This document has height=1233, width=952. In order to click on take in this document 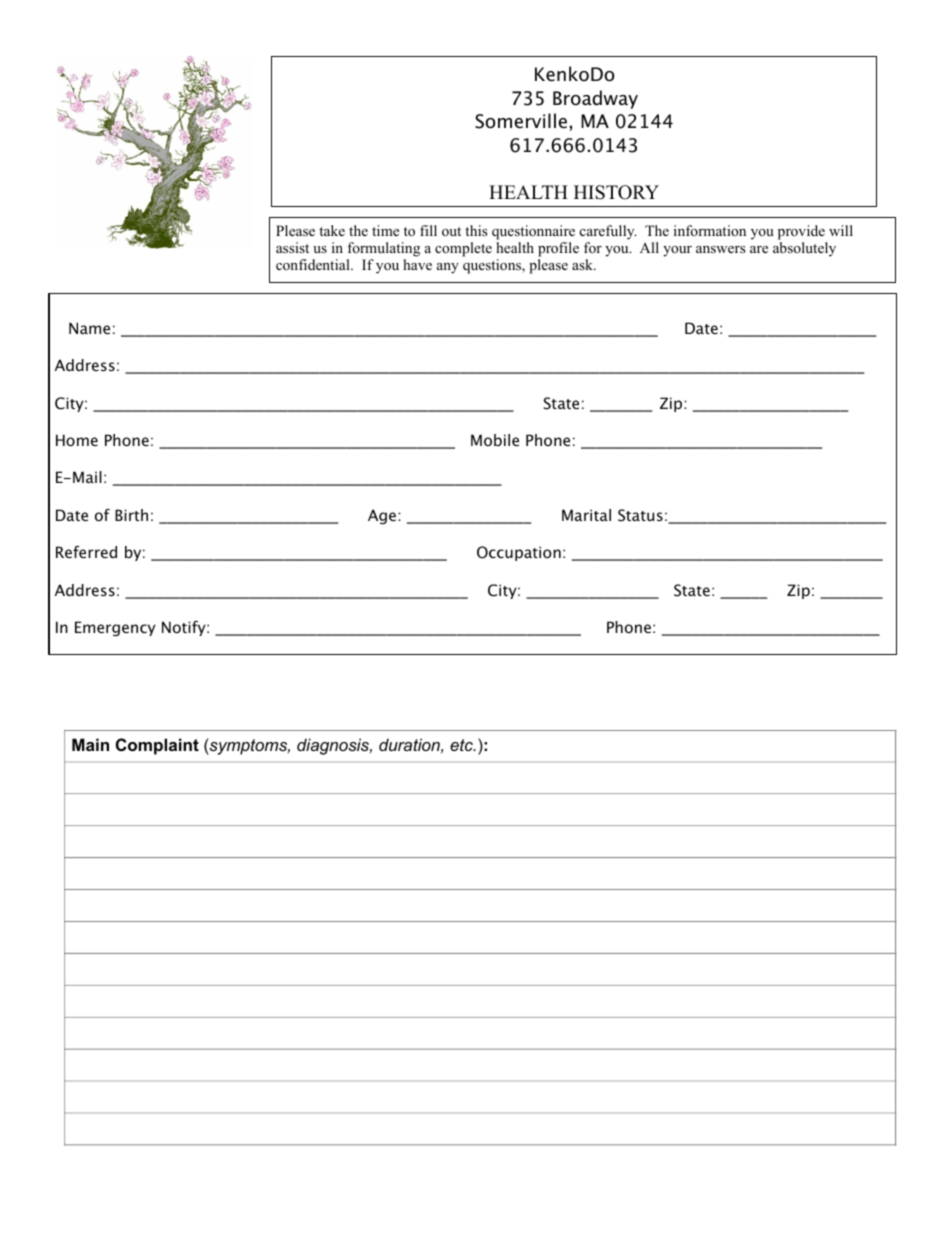, I will do `click(332, 230)`.
